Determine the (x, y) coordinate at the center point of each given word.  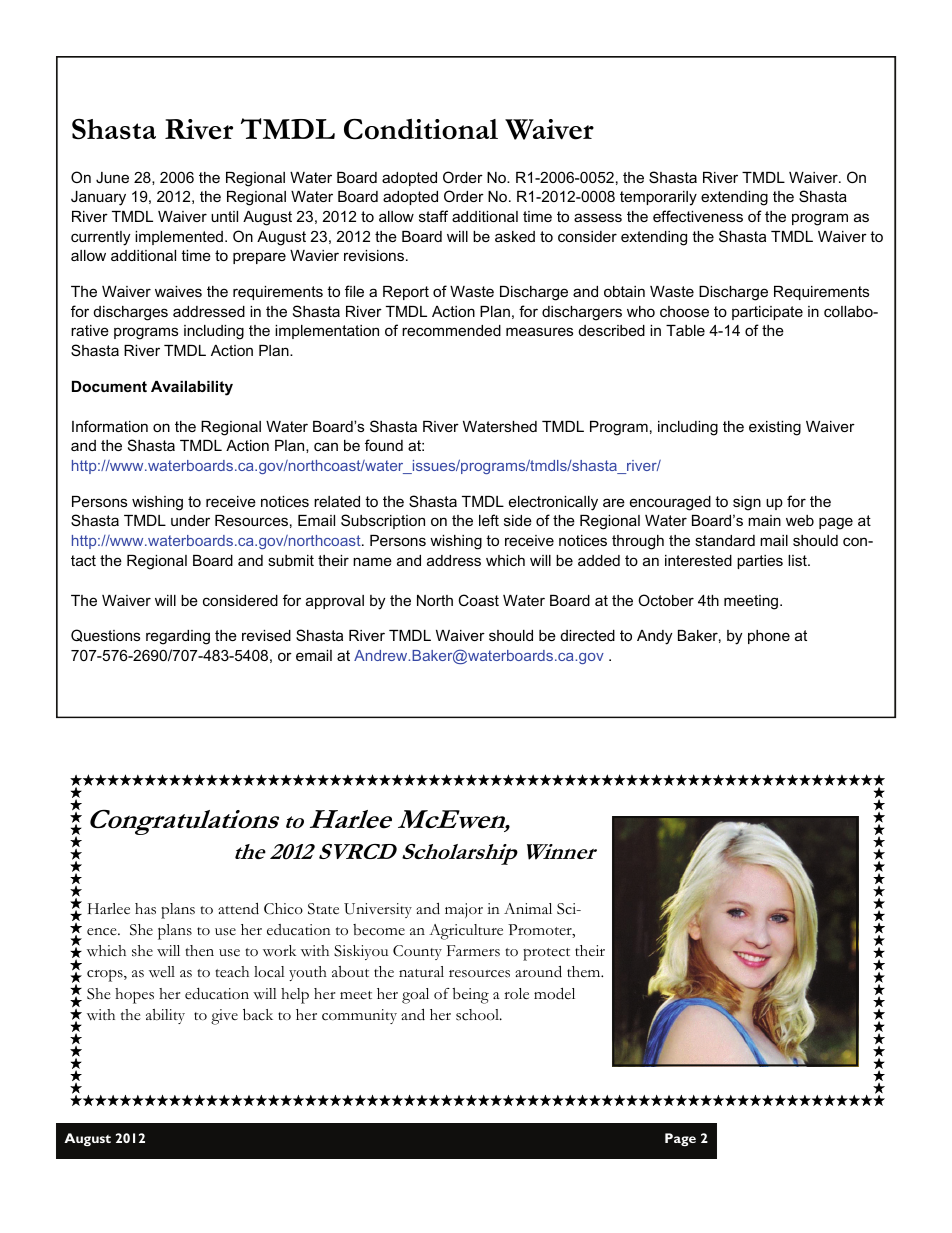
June (112, 177)
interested (698, 560)
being (471, 996)
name (372, 561)
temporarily (658, 198)
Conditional (421, 129)
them (585, 971)
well (162, 971)
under (190, 520)
